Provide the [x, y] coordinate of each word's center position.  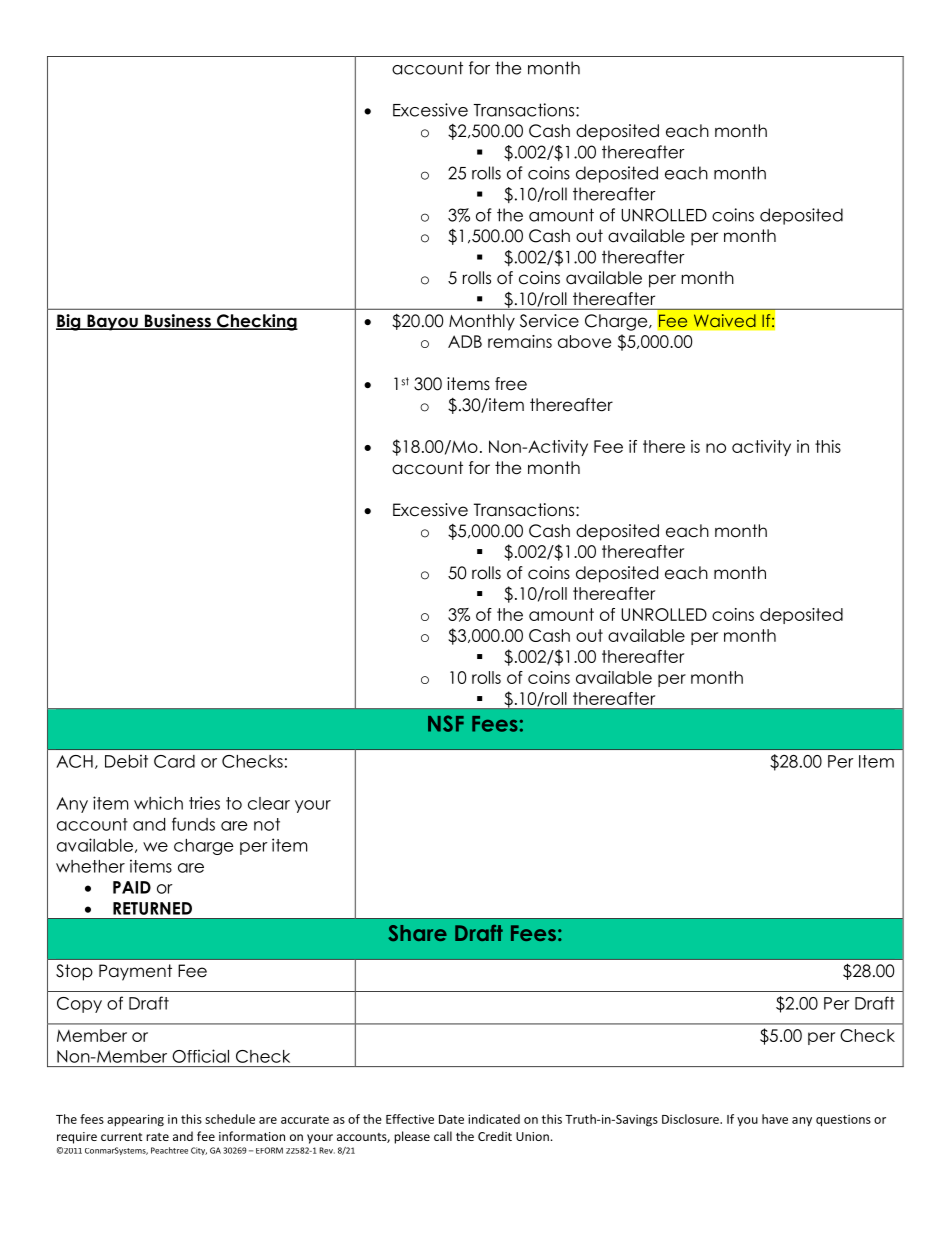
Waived [725, 321]
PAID [132, 887]
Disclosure [691, 1119]
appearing [135, 1120]
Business [177, 322]
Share [417, 933]
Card [174, 761]
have [775, 1119]
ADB [465, 341]
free [511, 384]
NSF [446, 723]
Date [451, 1119]
